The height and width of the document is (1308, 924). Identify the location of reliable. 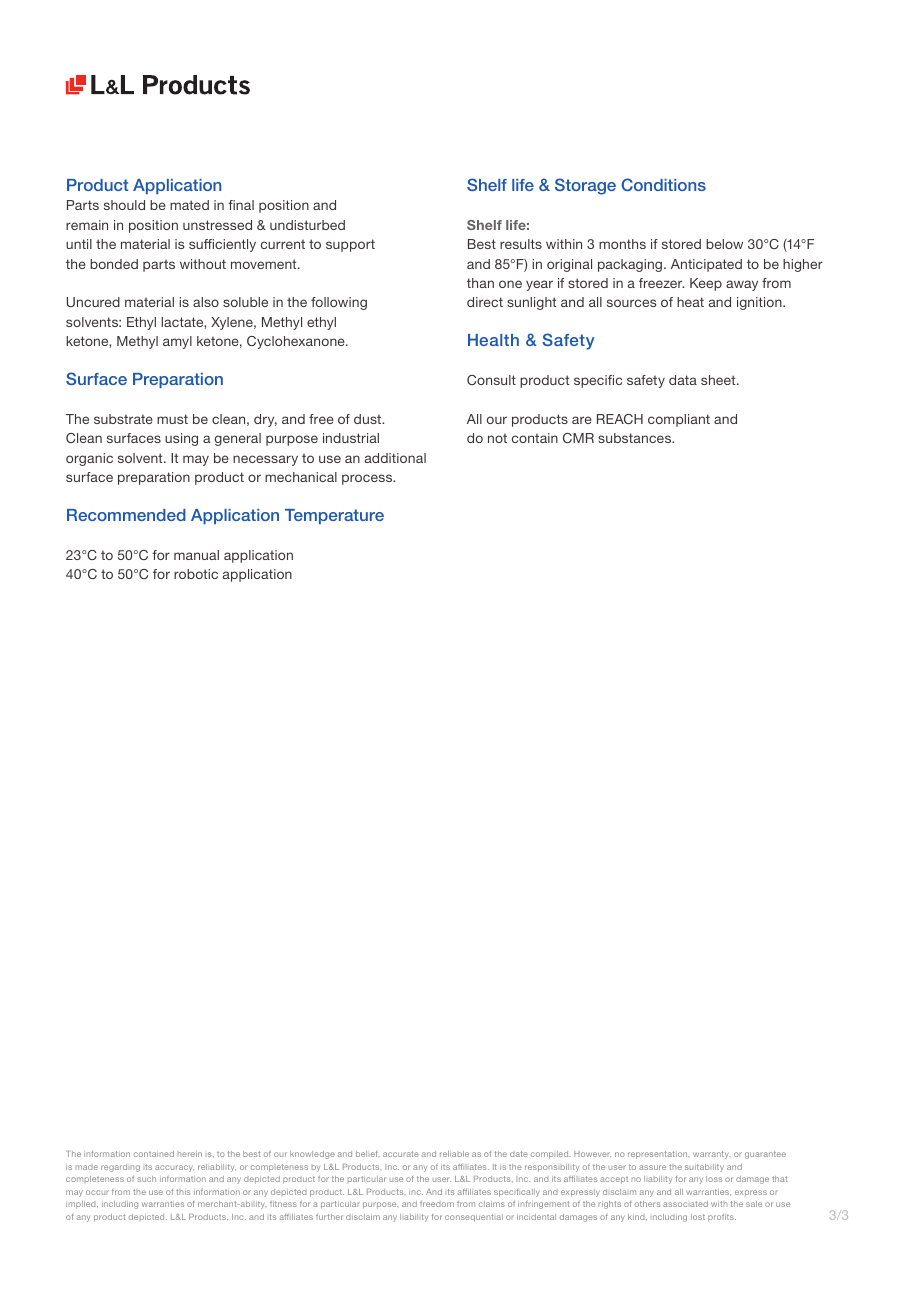
(454, 1154).
